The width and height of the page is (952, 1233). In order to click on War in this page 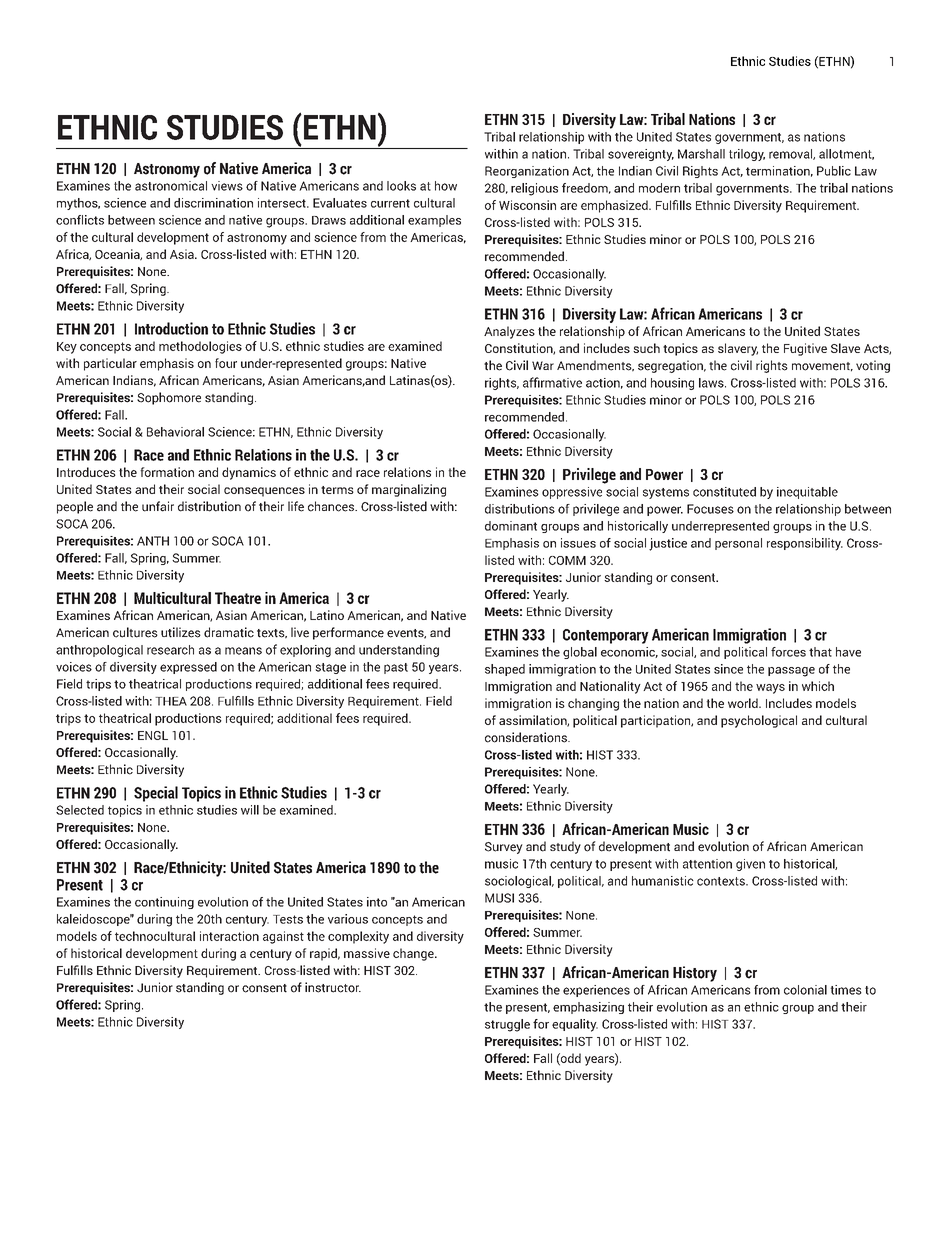, I will do `click(543, 365)`.
